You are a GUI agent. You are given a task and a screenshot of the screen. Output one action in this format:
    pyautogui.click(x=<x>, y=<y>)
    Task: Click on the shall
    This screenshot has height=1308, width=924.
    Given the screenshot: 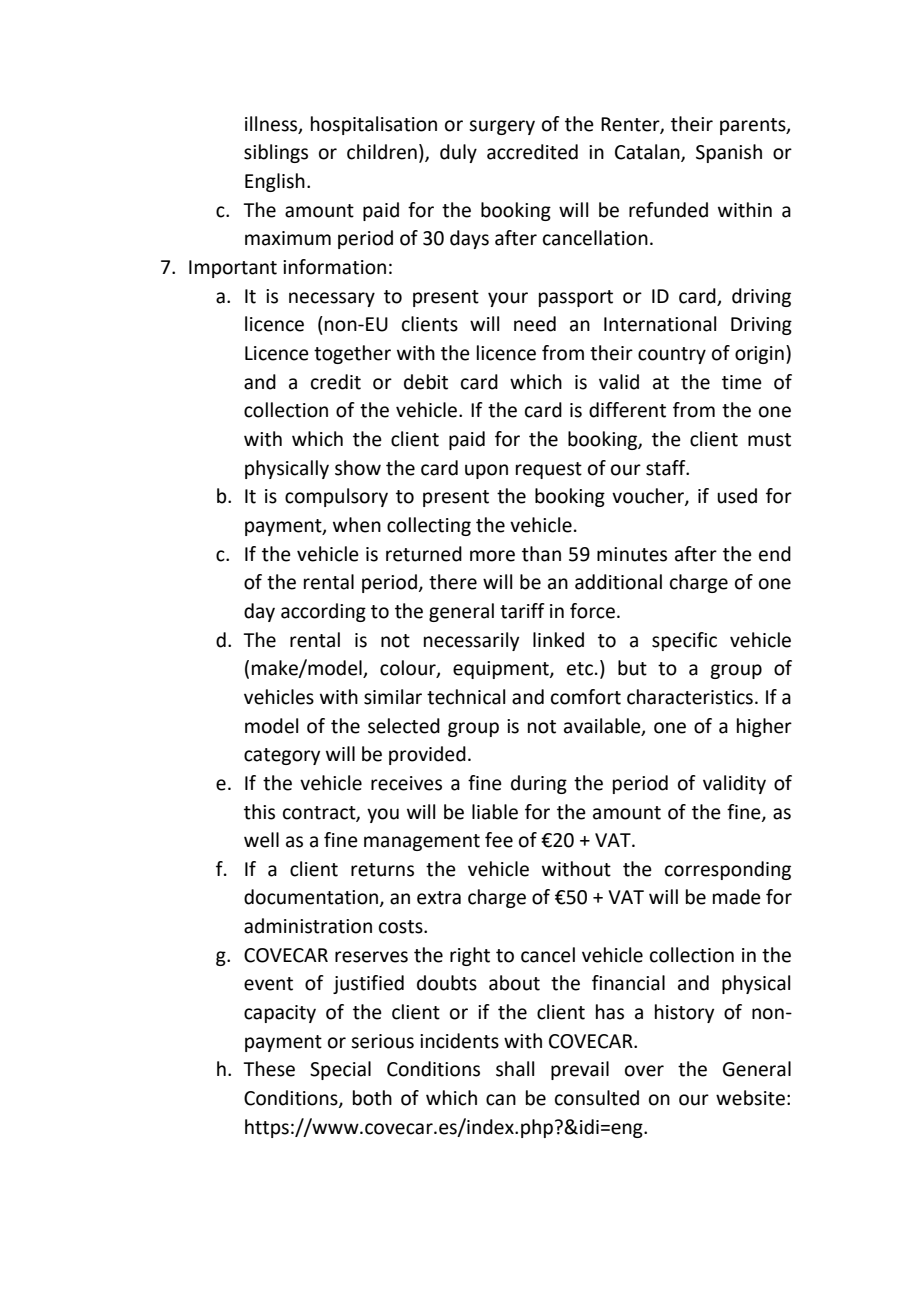 What is the action you would take?
    pyautogui.click(x=515, y=1069)
